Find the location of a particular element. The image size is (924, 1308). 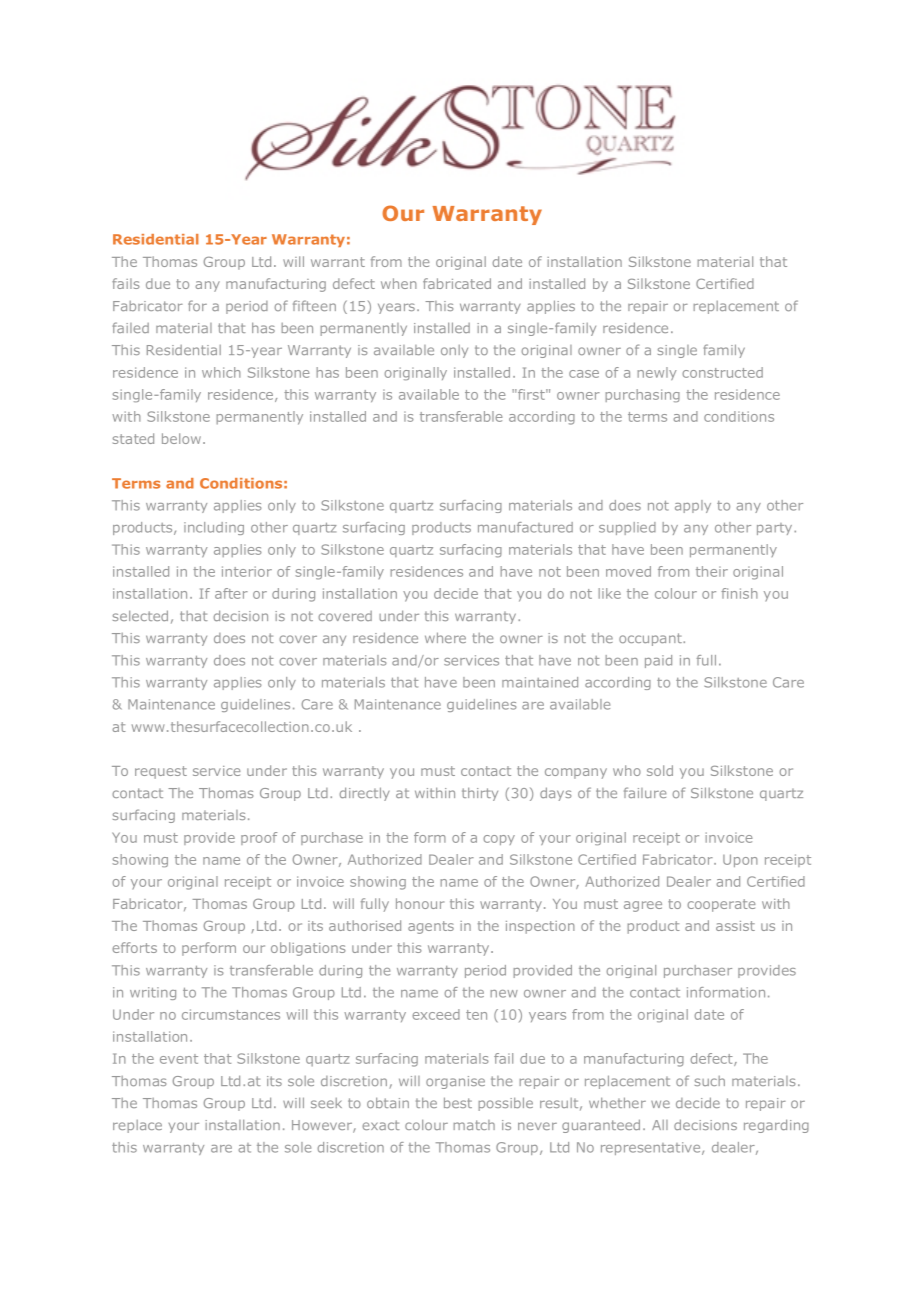

cooperate is located at coordinates (721, 905).
